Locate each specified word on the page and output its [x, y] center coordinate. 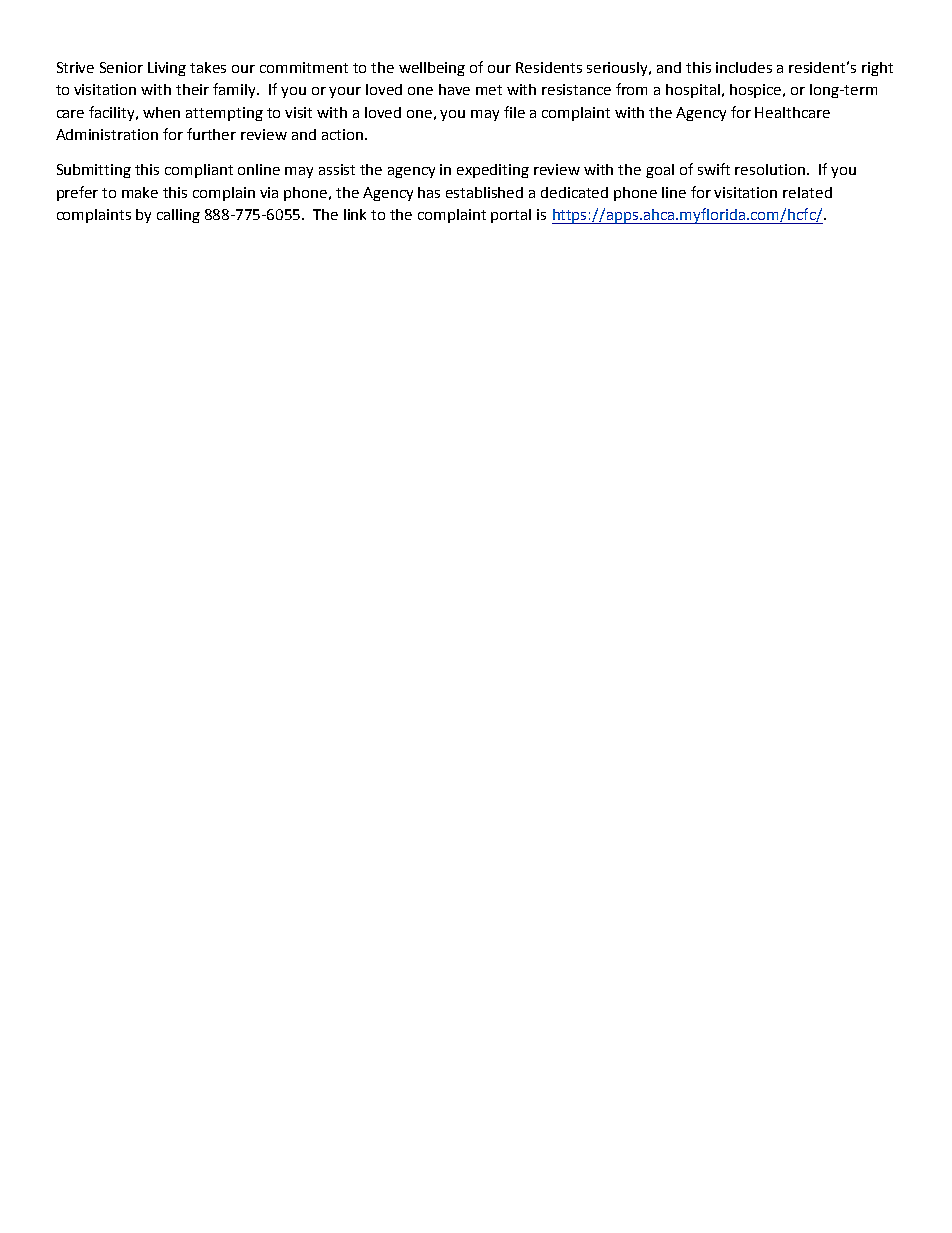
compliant [199, 171]
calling [178, 216]
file [514, 112]
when [161, 112]
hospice [757, 91]
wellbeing [432, 69]
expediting [493, 171]
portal [511, 216]
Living [167, 69]
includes [744, 67]
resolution [770, 169]
